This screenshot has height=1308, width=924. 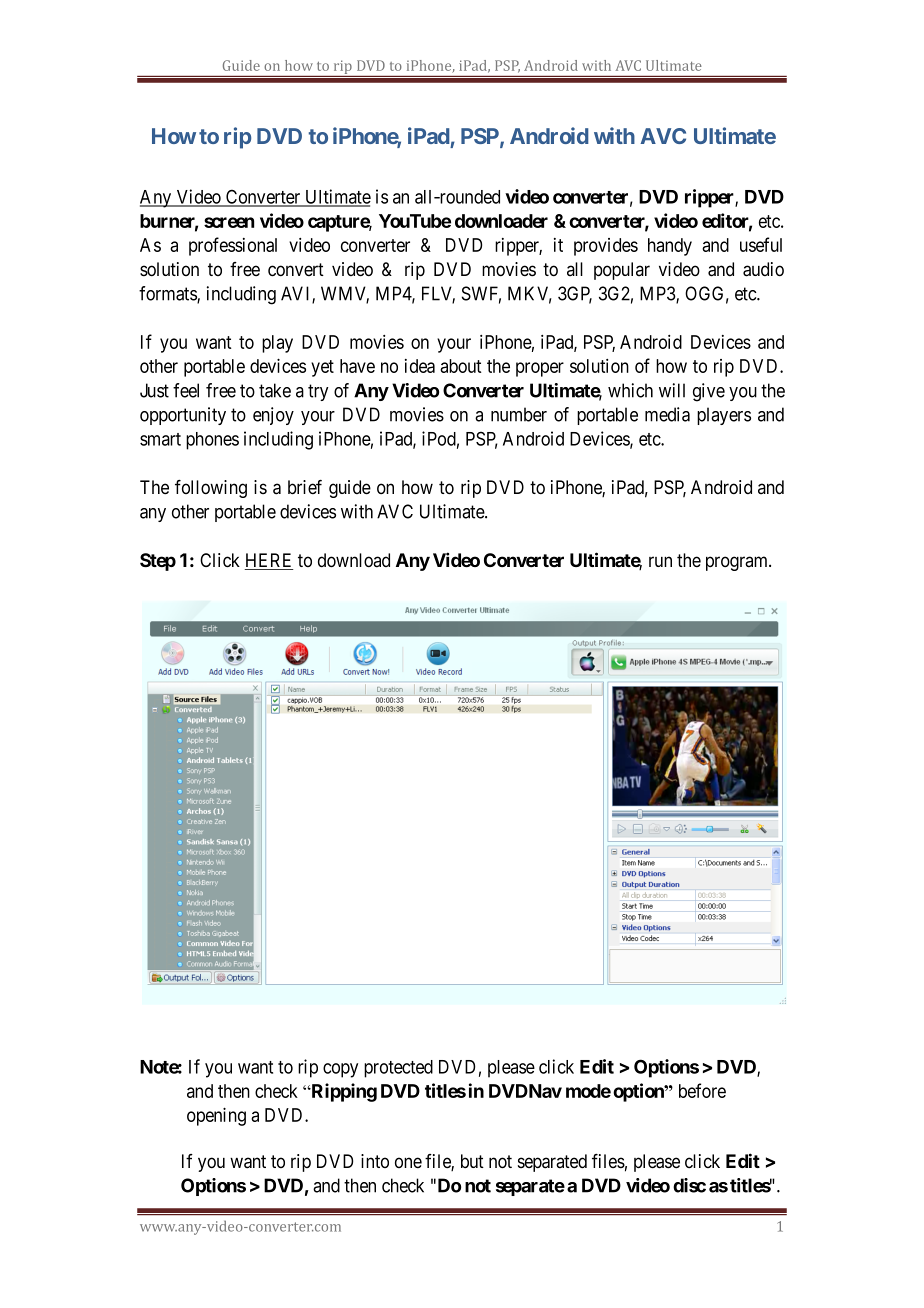 I want to click on copy, so click(x=340, y=1070).
